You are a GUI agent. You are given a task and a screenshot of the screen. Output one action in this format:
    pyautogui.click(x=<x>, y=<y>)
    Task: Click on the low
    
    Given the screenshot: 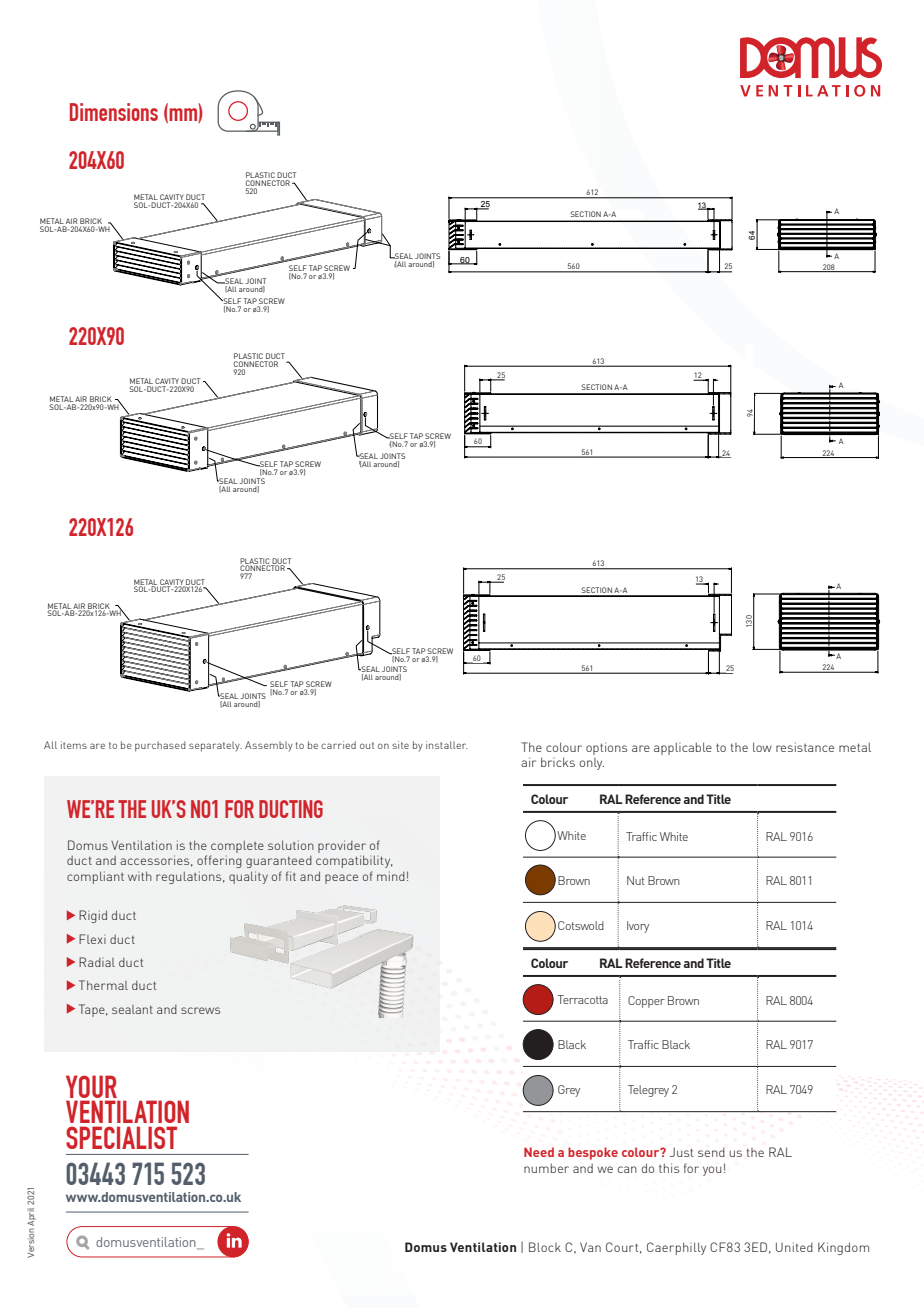 What is the action you would take?
    pyautogui.click(x=762, y=747)
